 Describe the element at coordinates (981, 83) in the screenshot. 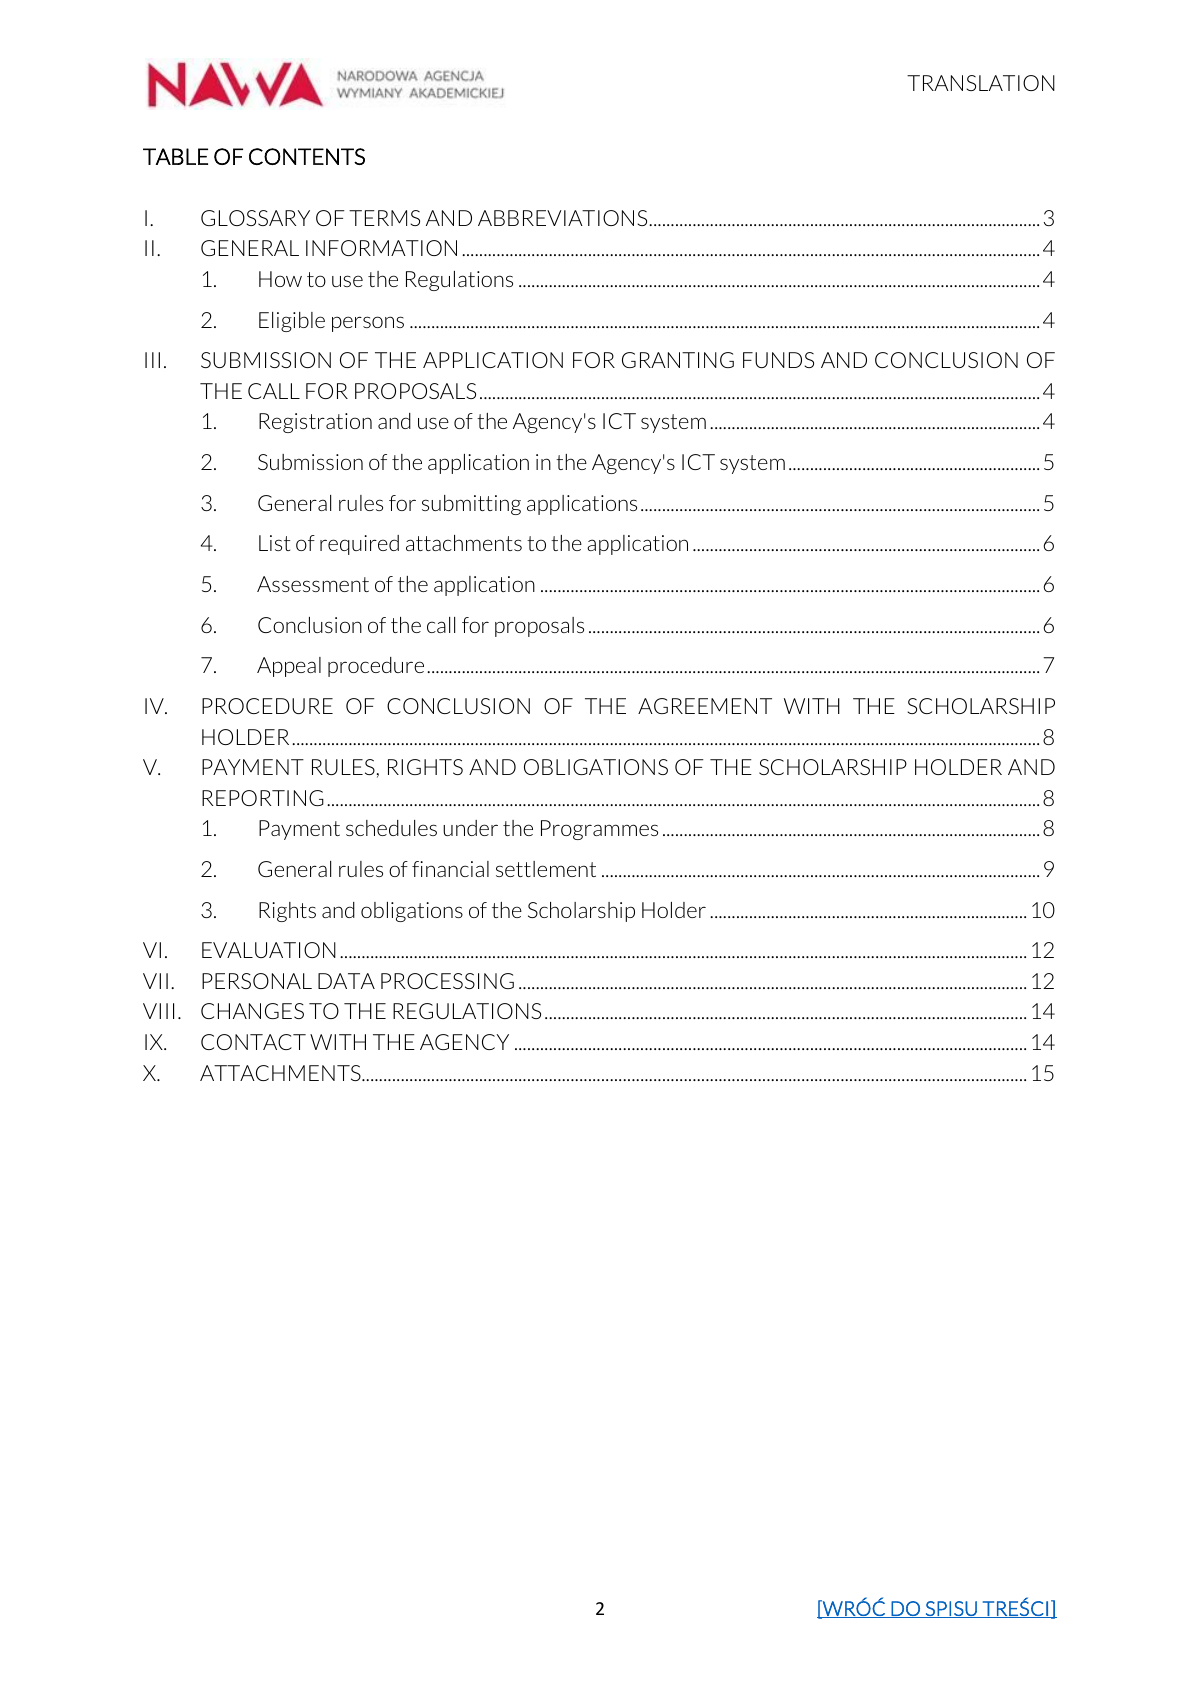

I see `TRANSLATION` at that location.
